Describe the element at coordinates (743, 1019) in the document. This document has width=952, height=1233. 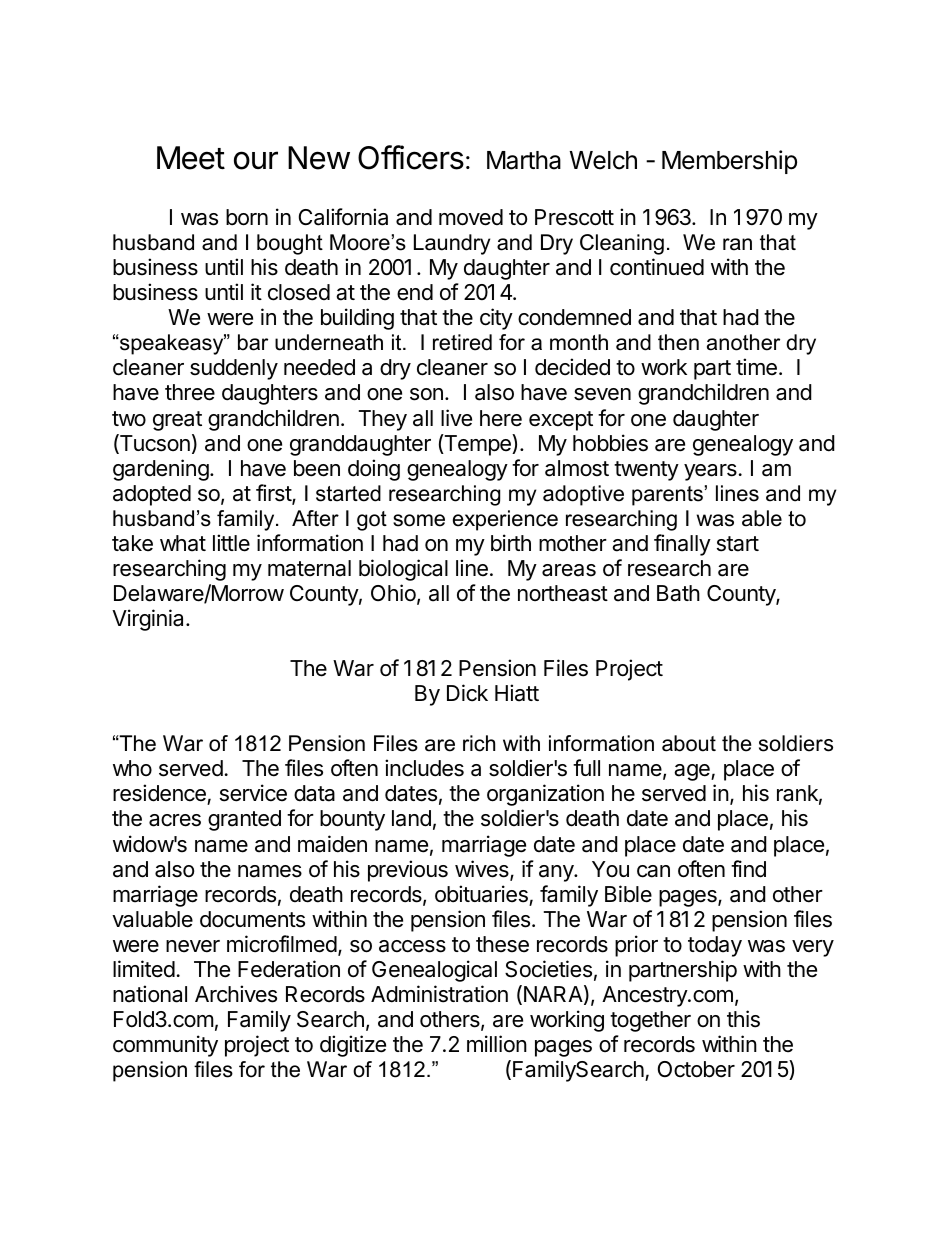
I see `this` at that location.
